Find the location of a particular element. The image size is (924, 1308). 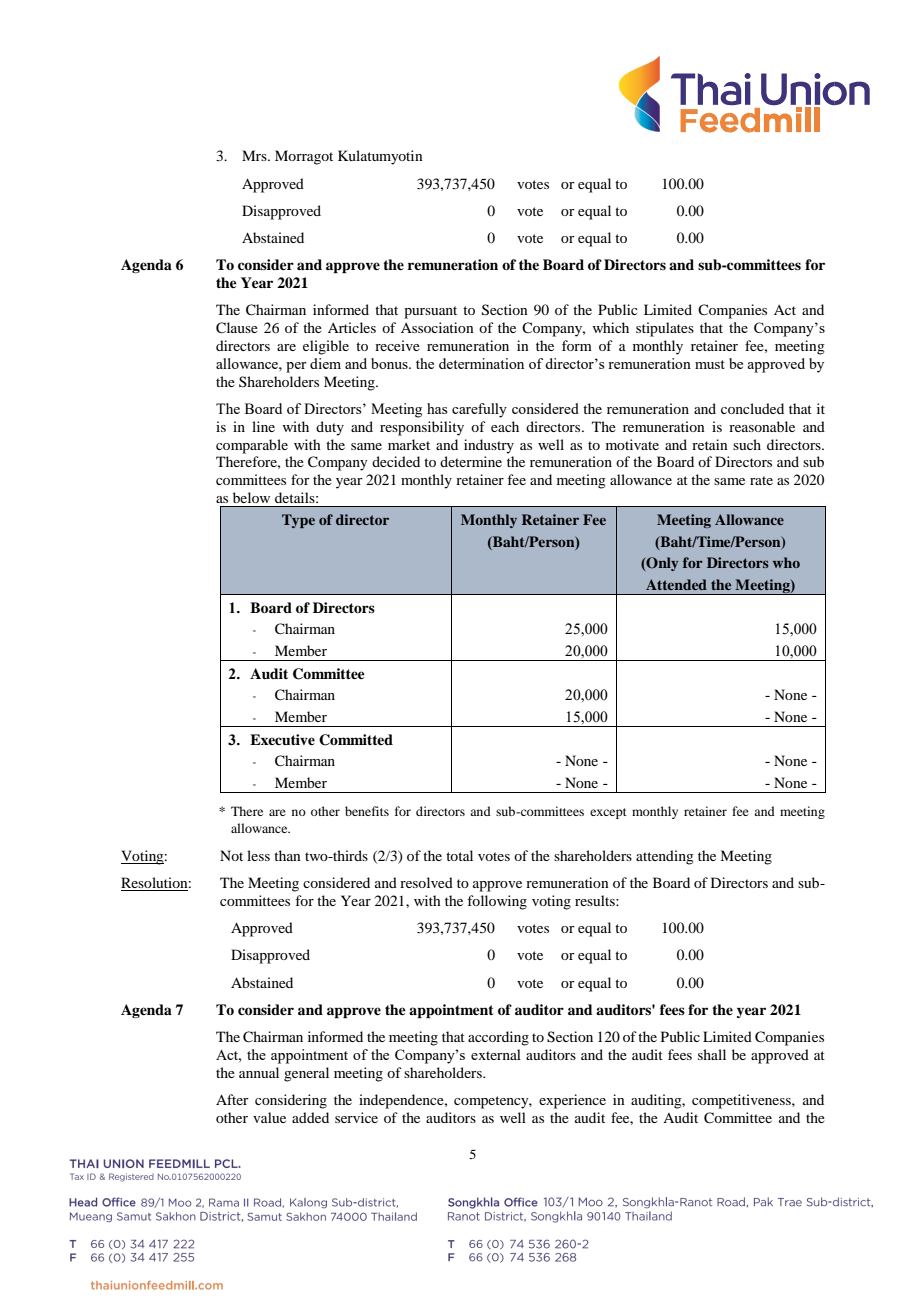

Attended is located at coordinates (676, 584).
